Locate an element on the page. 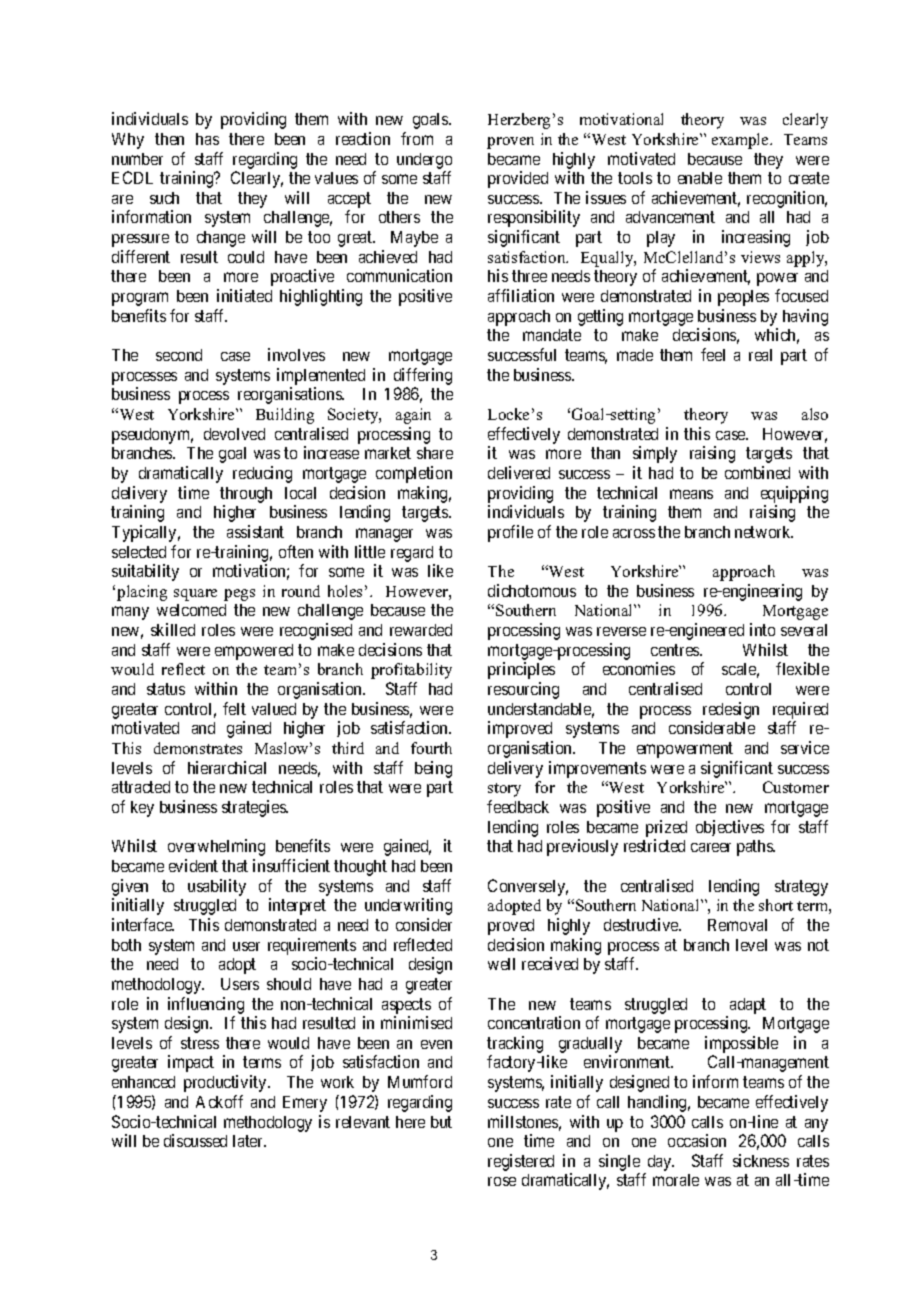 The width and height of the image is (924, 1308). provided is located at coordinates (518, 179).
